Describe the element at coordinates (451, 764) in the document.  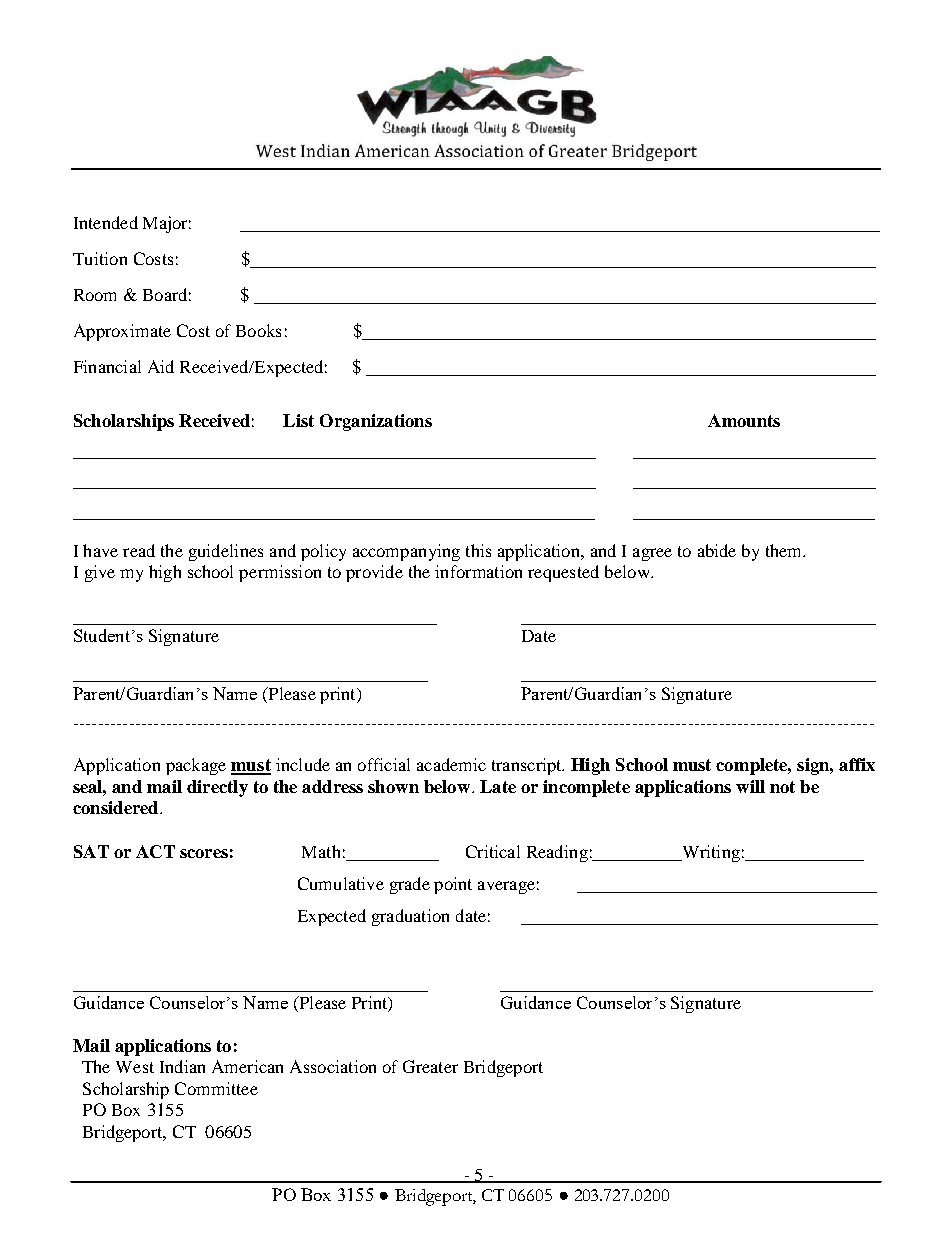
I see `academic` at that location.
